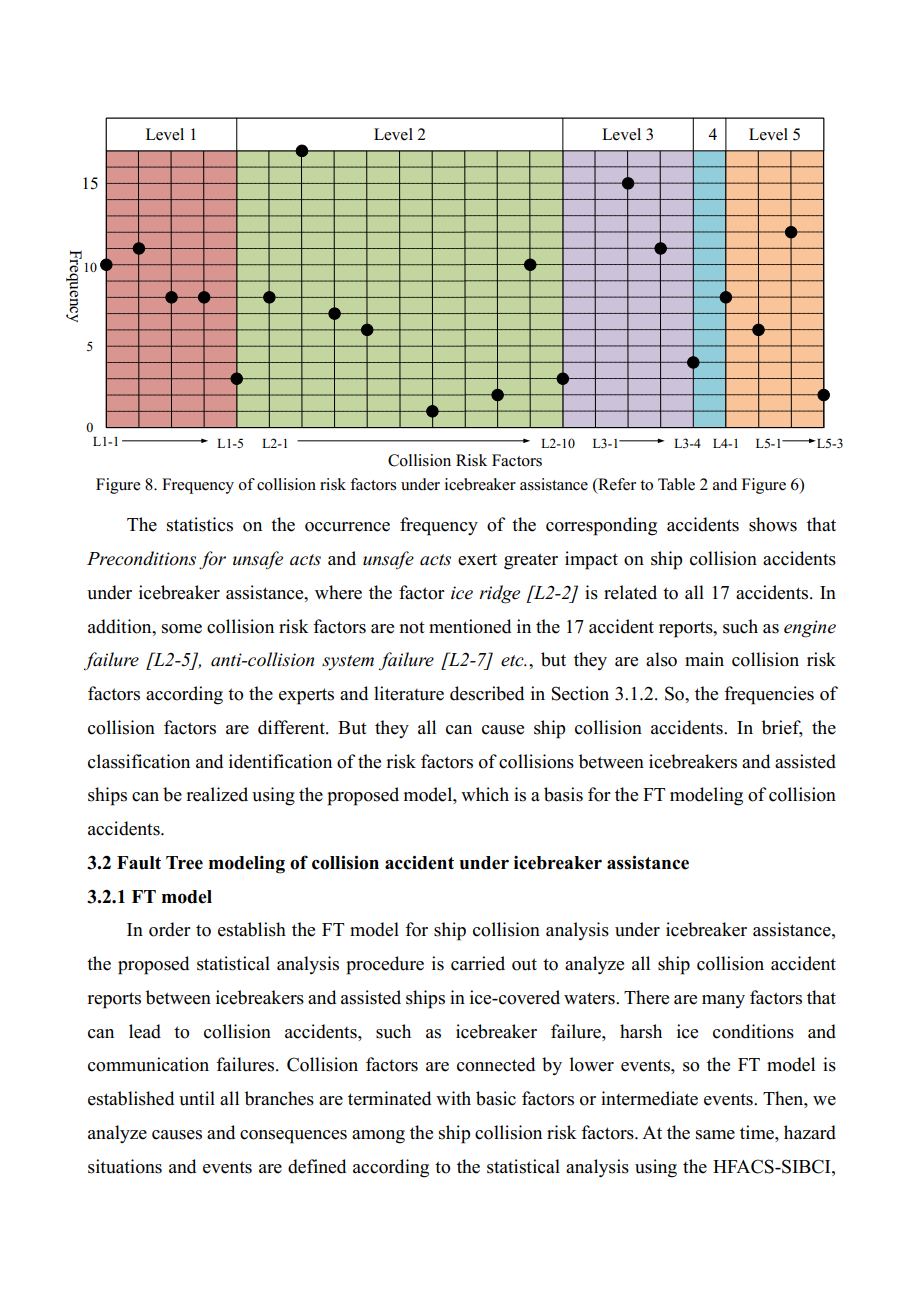 The image size is (924, 1294). What do you see at coordinates (513, 661) in the screenshot?
I see `etc` at bounding box center [513, 661].
